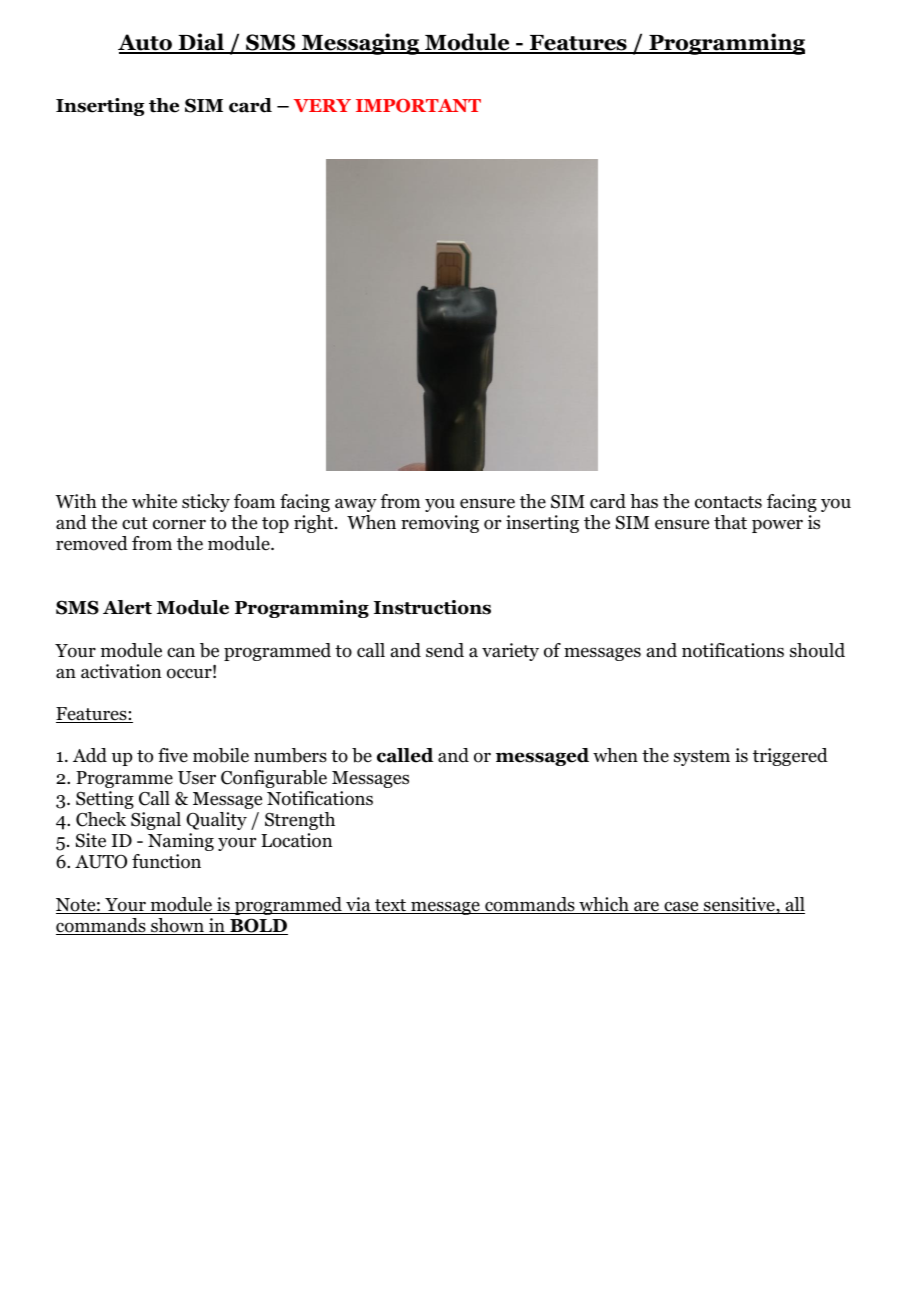 The height and width of the screenshot is (1308, 924). Describe the element at coordinates (154, 501) in the screenshot. I see `white` at that location.
